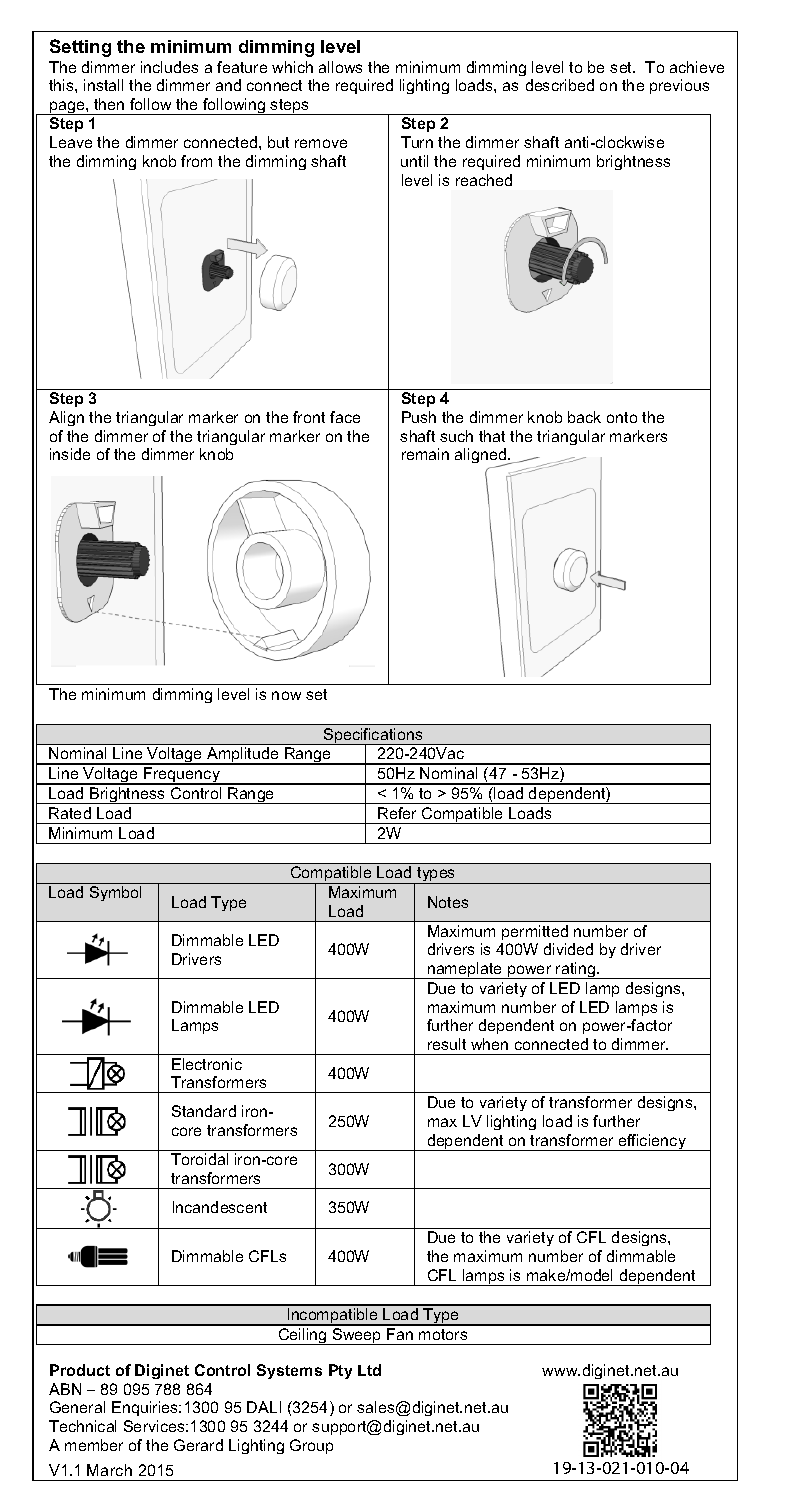 The height and width of the page is (1512, 789). What do you see at coordinates (465, 970) in the page?
I see `nameplate` at bounding box center [465, 970].
